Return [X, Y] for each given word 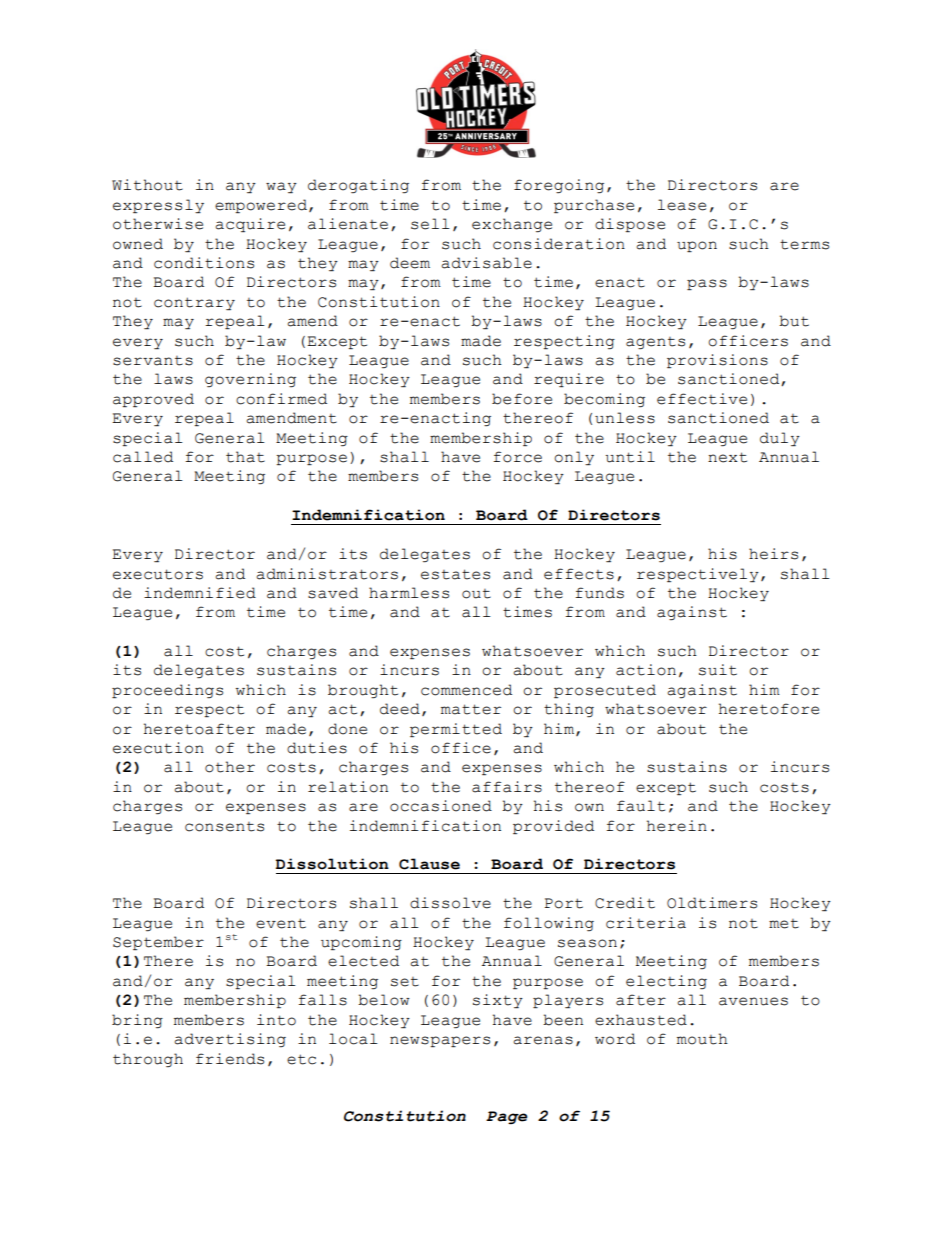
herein [677, 826]
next [727, 457]
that [245, 457]
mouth [702, 1039]
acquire [250, 225]
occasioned [441, 806]
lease [682, 205]
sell [430, 224]
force [517, 457]
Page [506, 1117]
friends [230, 1059]
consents [224, 827]
